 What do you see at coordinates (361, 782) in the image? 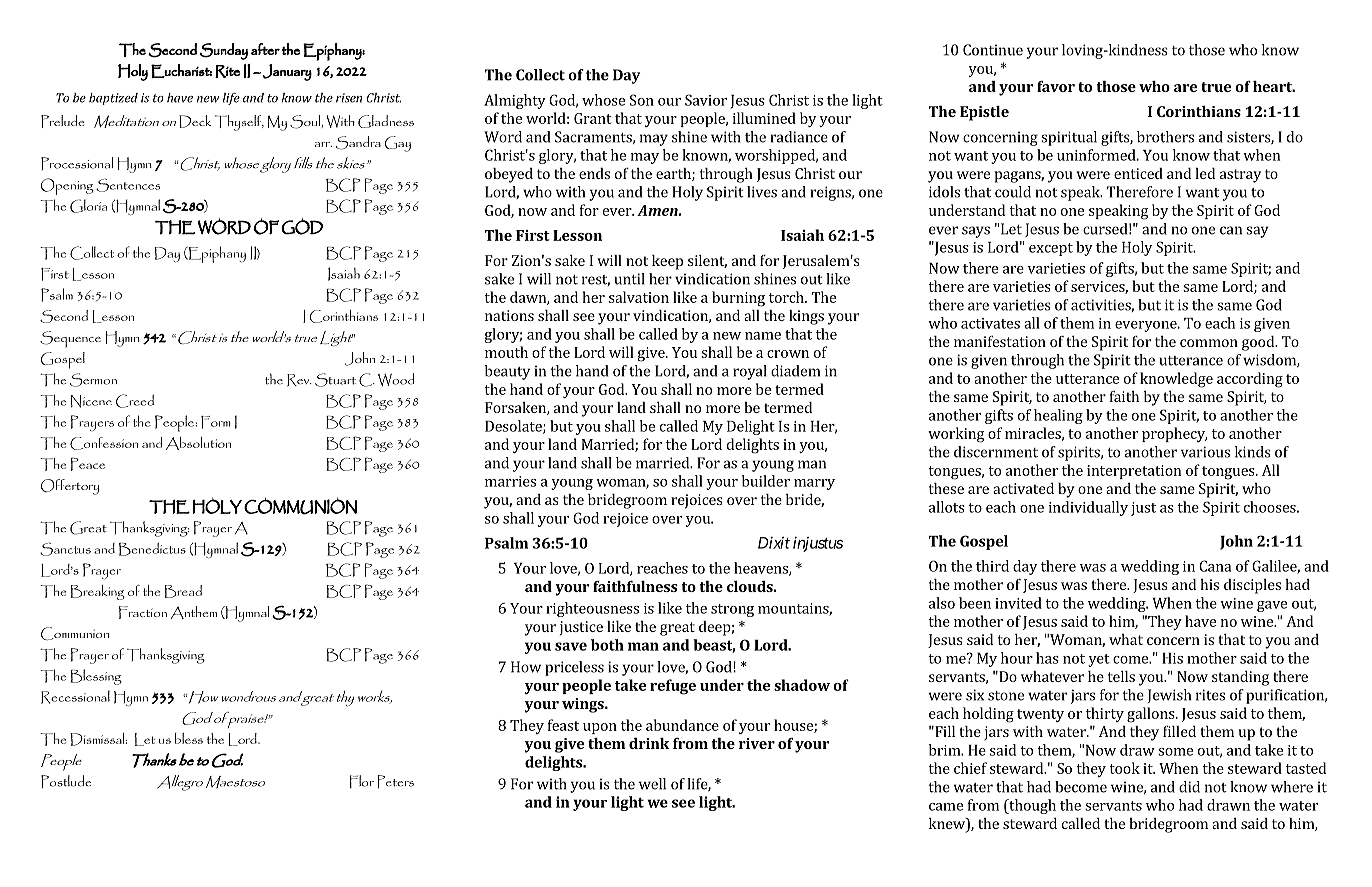
I see `Flor` at bounding box center [361, 782].
